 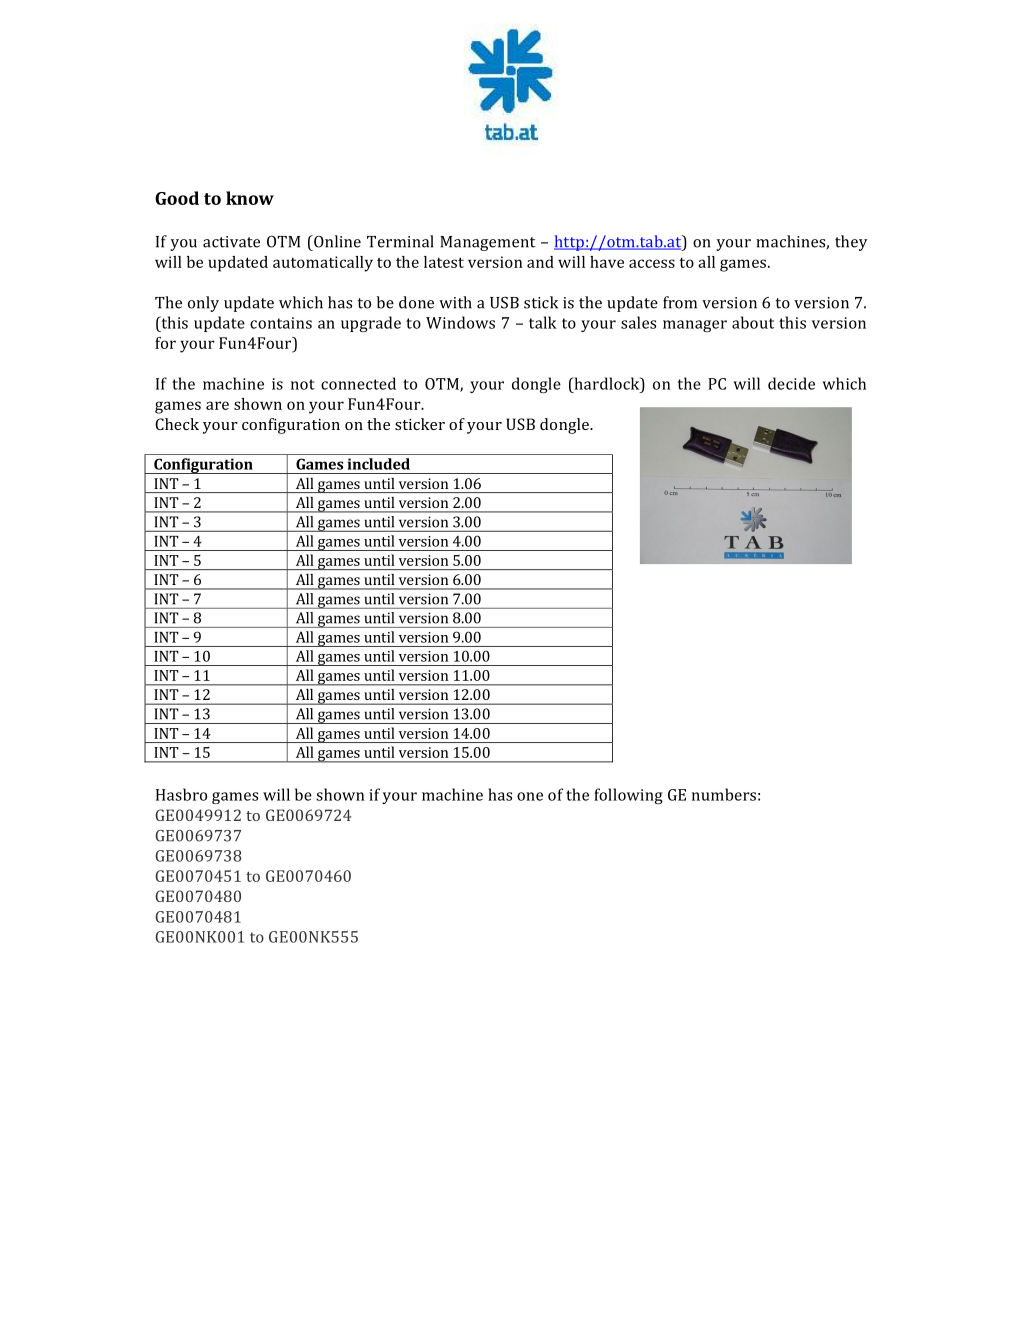 What do you see at coordinates (181, 794) in the screenshot?
I see `Hasbro` at bounding box center [181, 794].
